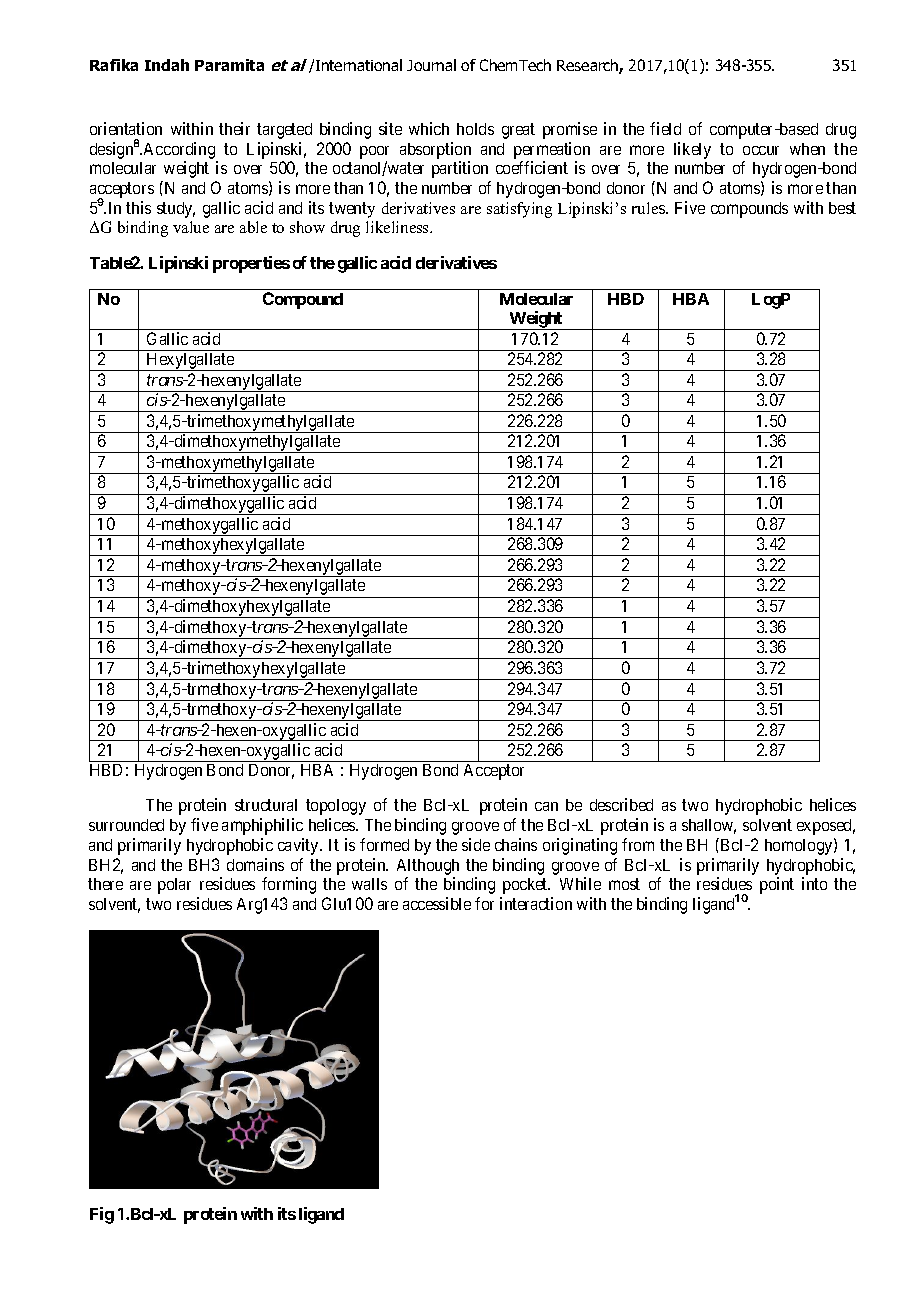 Image resolution: width=924 pixels, height=1308 pixels. What do you see at coordinates (398, 227) in the screenshot?
I see `likeliness` at bounding box center [398, 227].
